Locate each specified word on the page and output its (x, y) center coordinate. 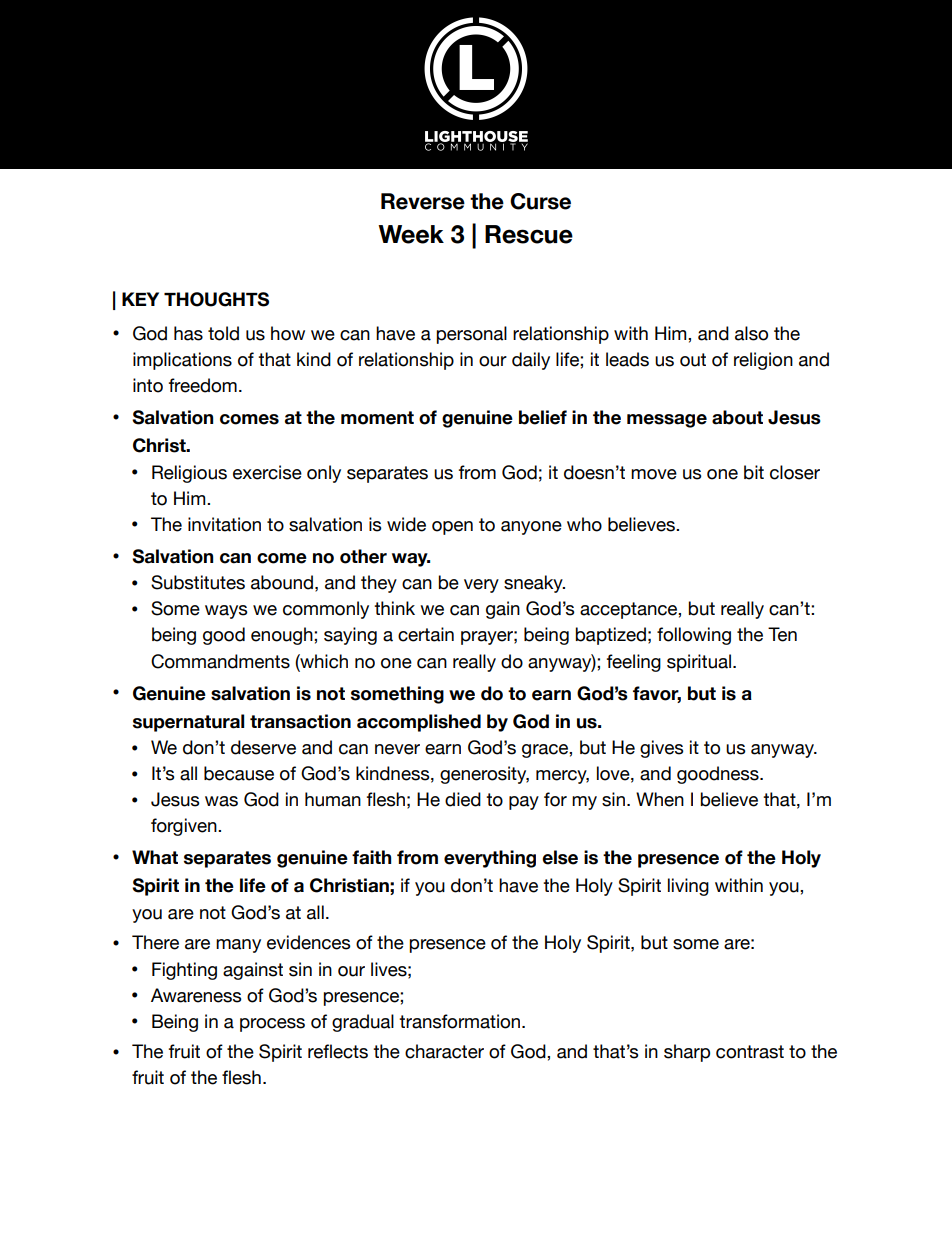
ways (226, 612)
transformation (461, 1021)
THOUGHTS (216, 299)
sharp (687, 1053)
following (694, 636)
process (272, 1025)
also (751, 333)
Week (411, 234)
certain (426, 634)
